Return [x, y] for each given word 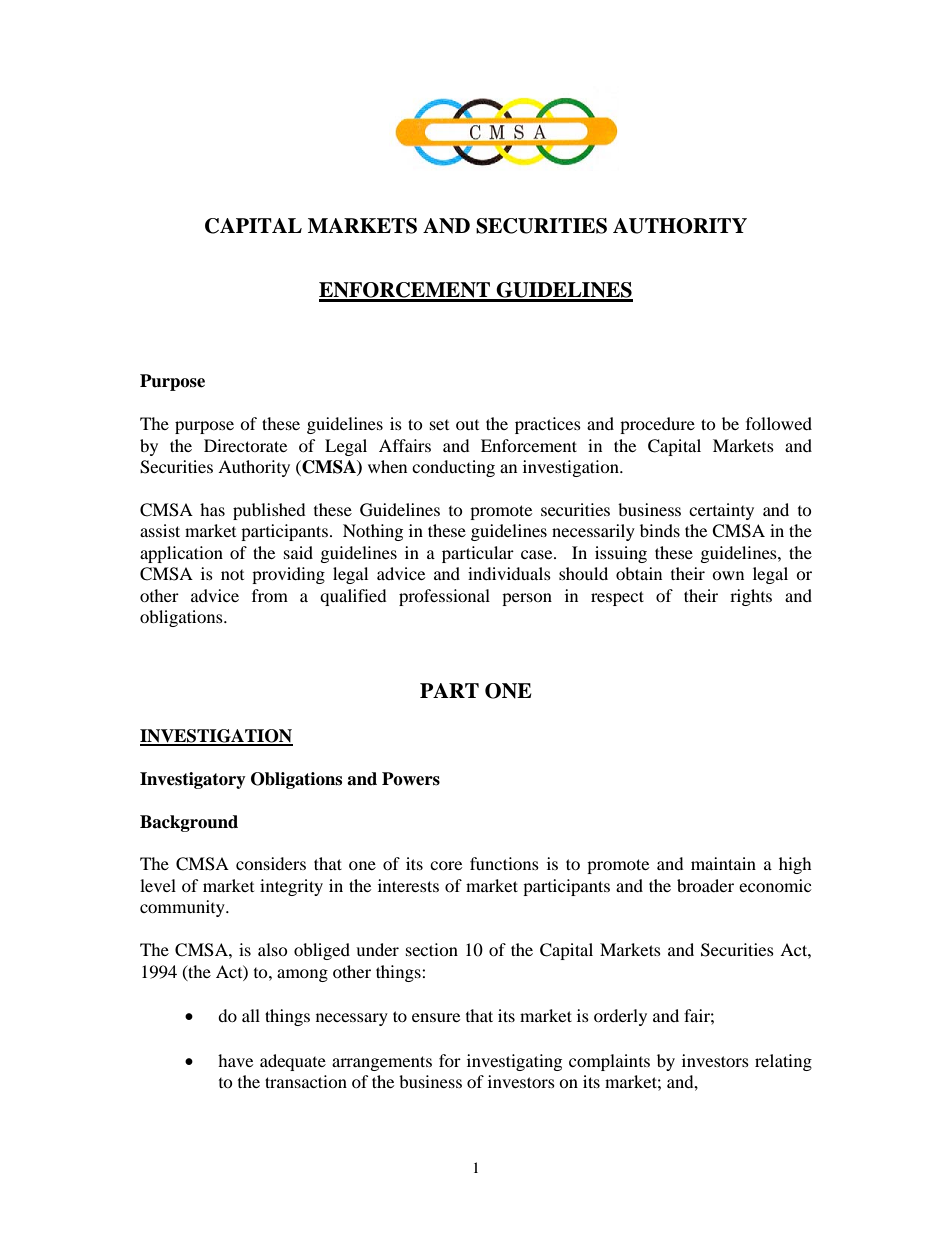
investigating [514, 1062]
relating [783, 1062]
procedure [657, 425]
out [467, 425]
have [235, 1060]
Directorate [245, 445]
